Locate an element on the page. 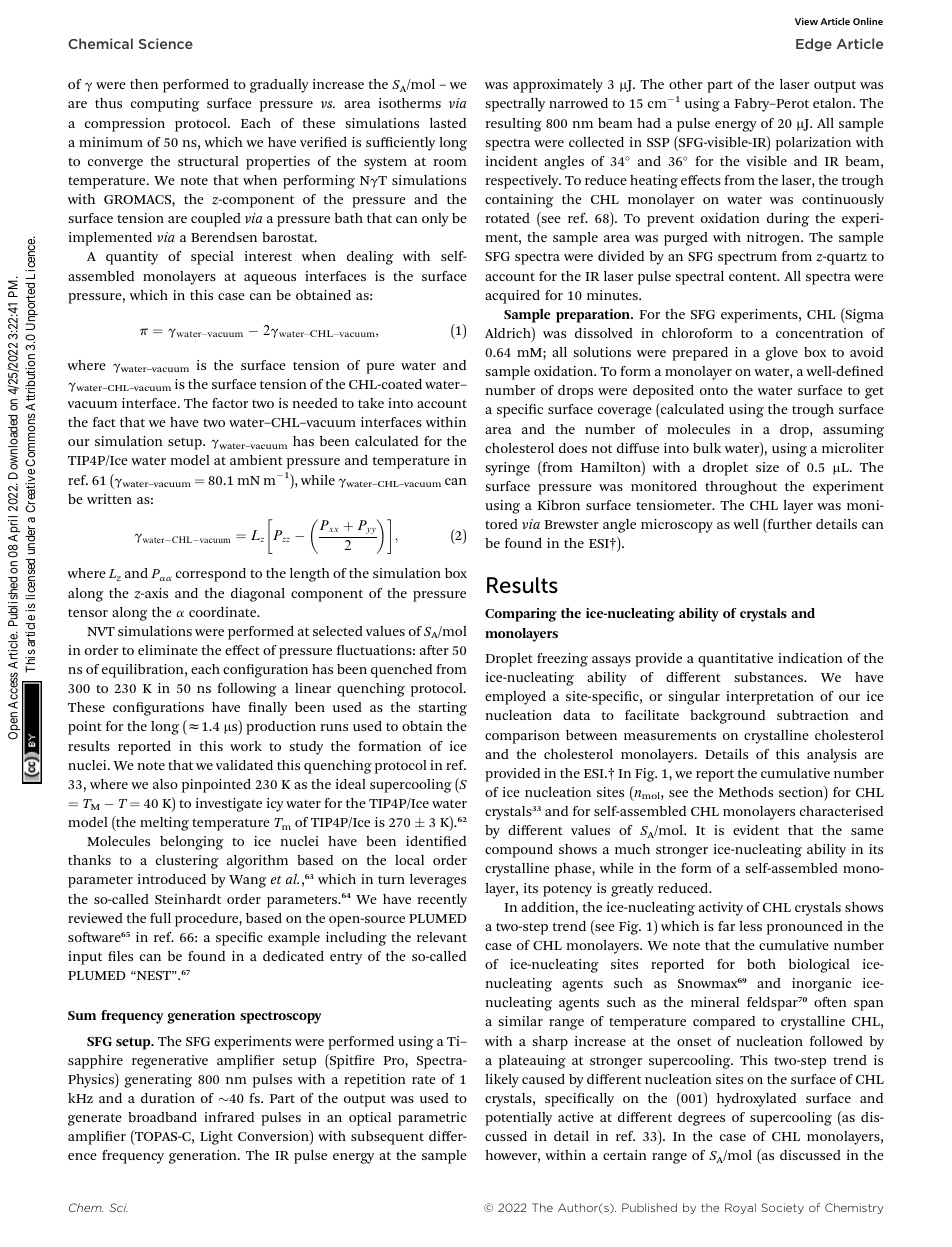 The width and height of the image is (952, 1247). potentially is located at coordinates (518, 1119).
